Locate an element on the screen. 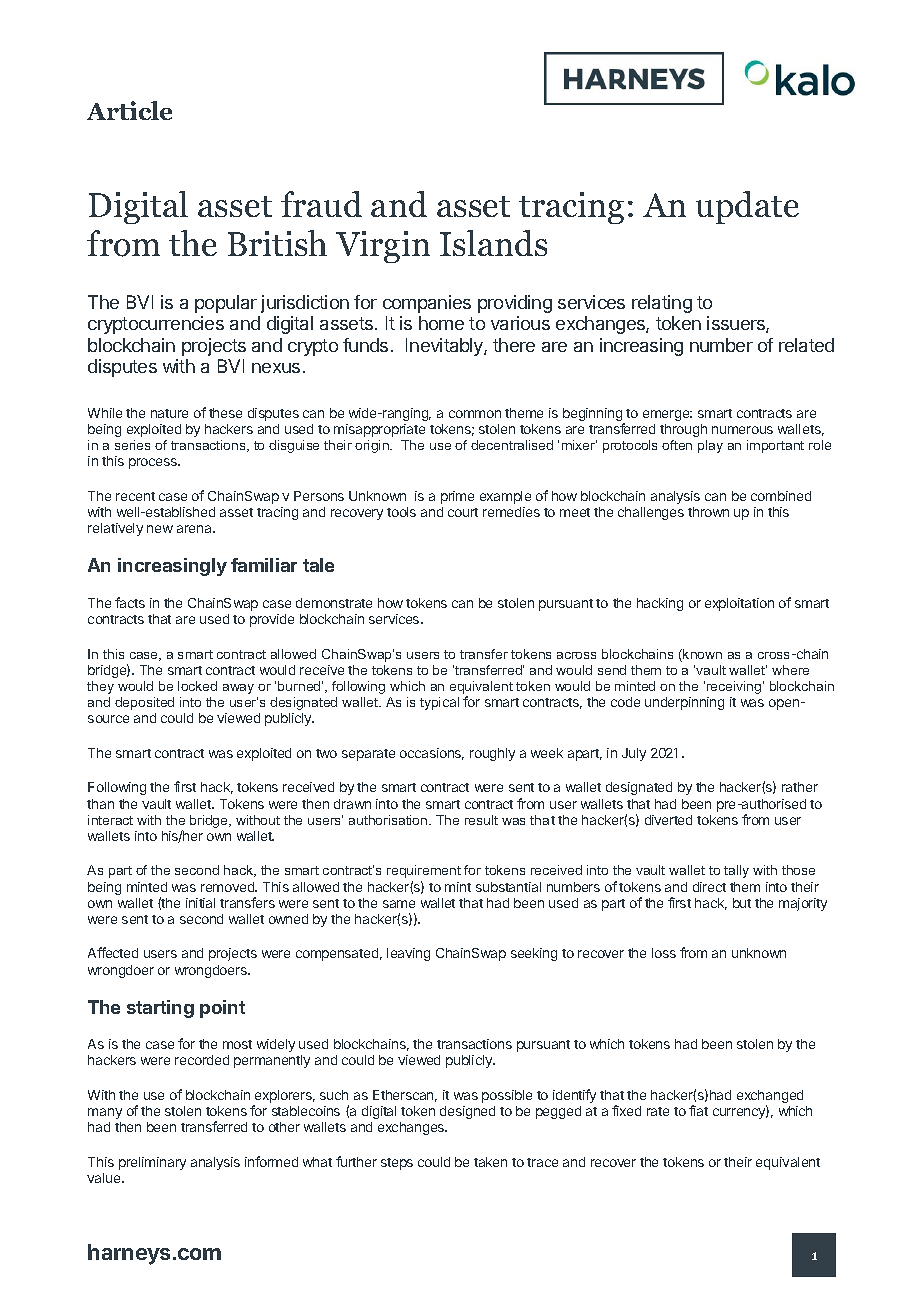  Islands is located at coordinates (493, 243).
